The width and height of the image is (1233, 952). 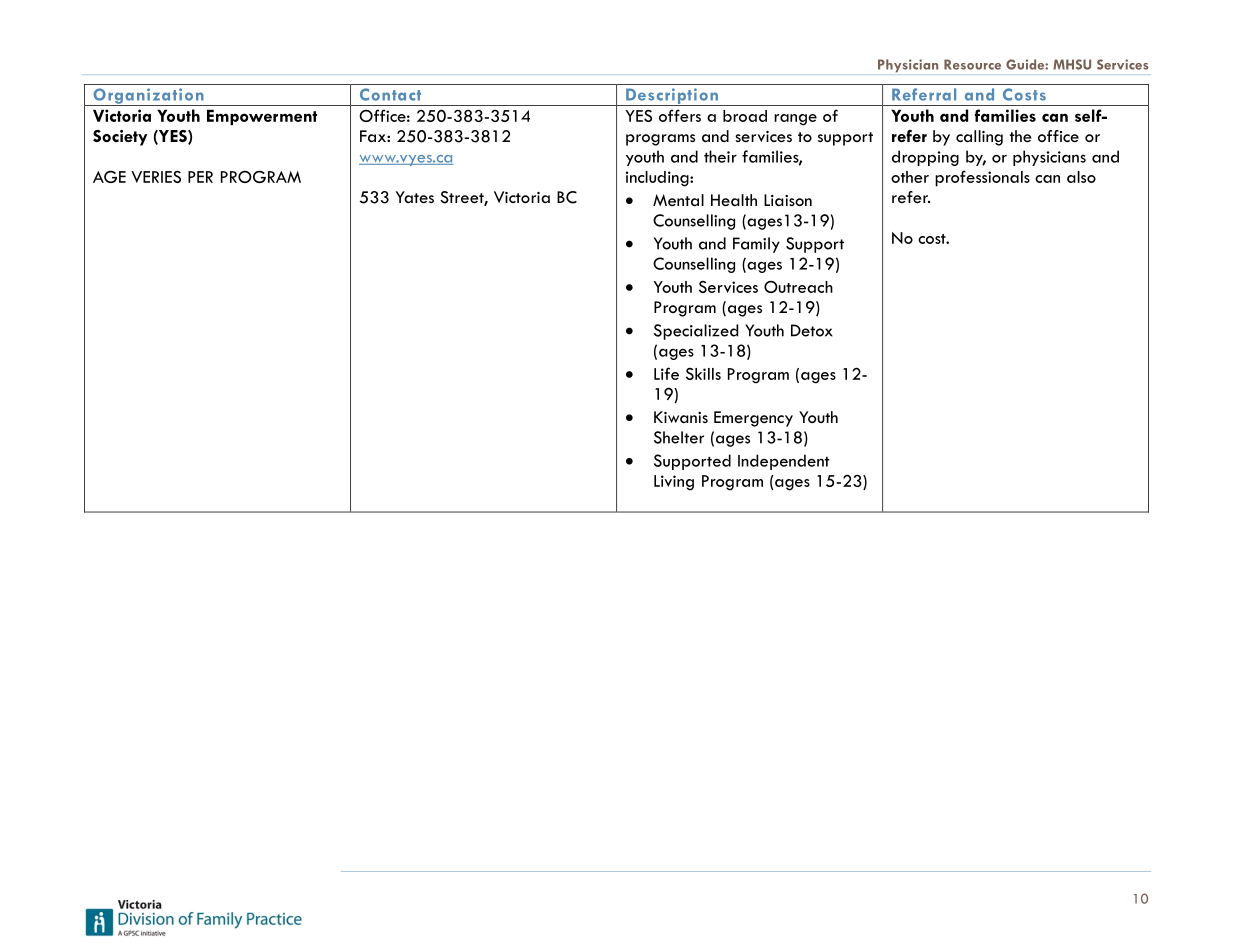 What do you see at coordinates (415, 197) in the image?
I see `Yates` at bounding box center [415, 197].
